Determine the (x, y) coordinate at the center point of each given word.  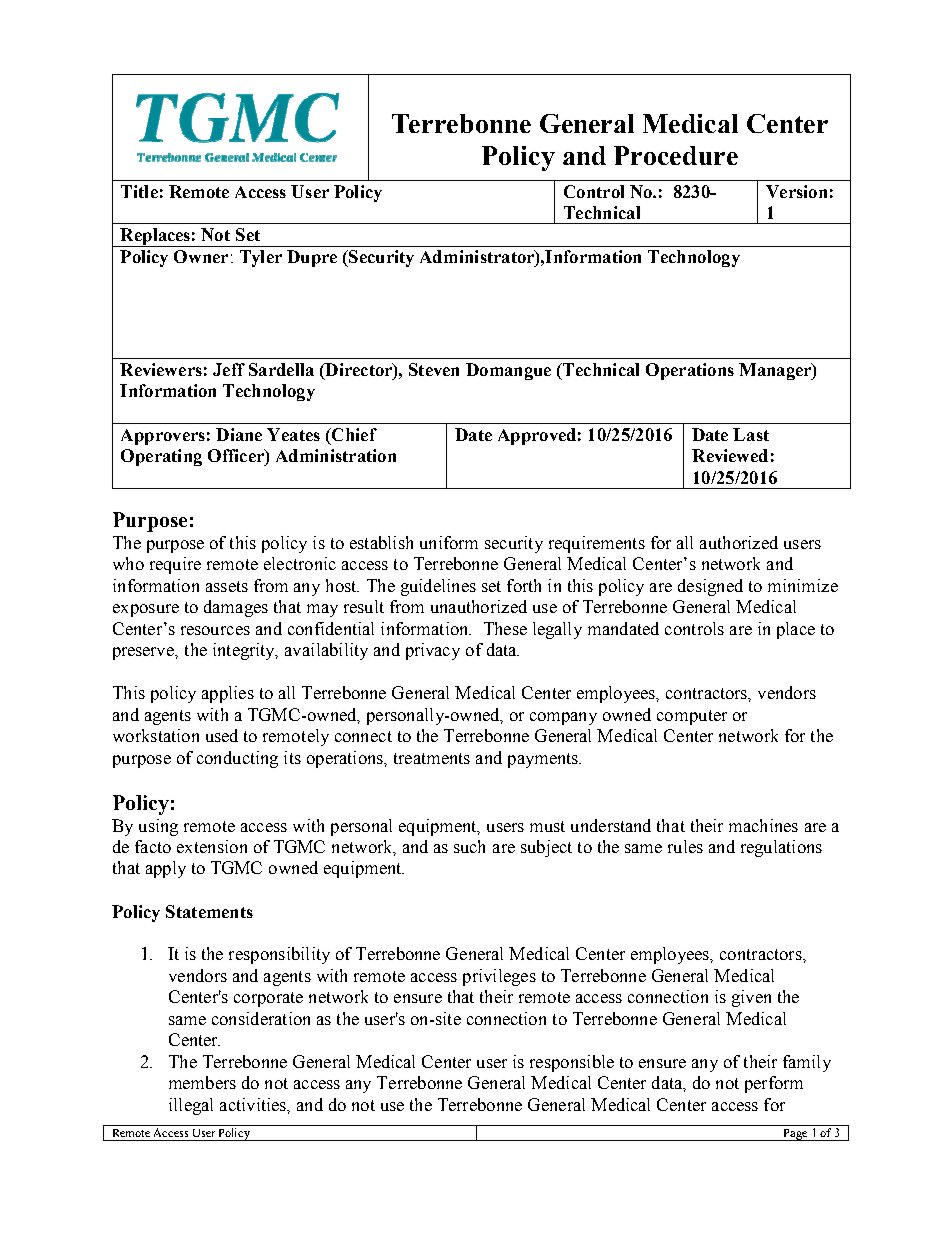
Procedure (676, 155)
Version (796, 191)
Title (139, 191)
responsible (572, 1063)
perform (774, 1084)
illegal (191, 1106)
